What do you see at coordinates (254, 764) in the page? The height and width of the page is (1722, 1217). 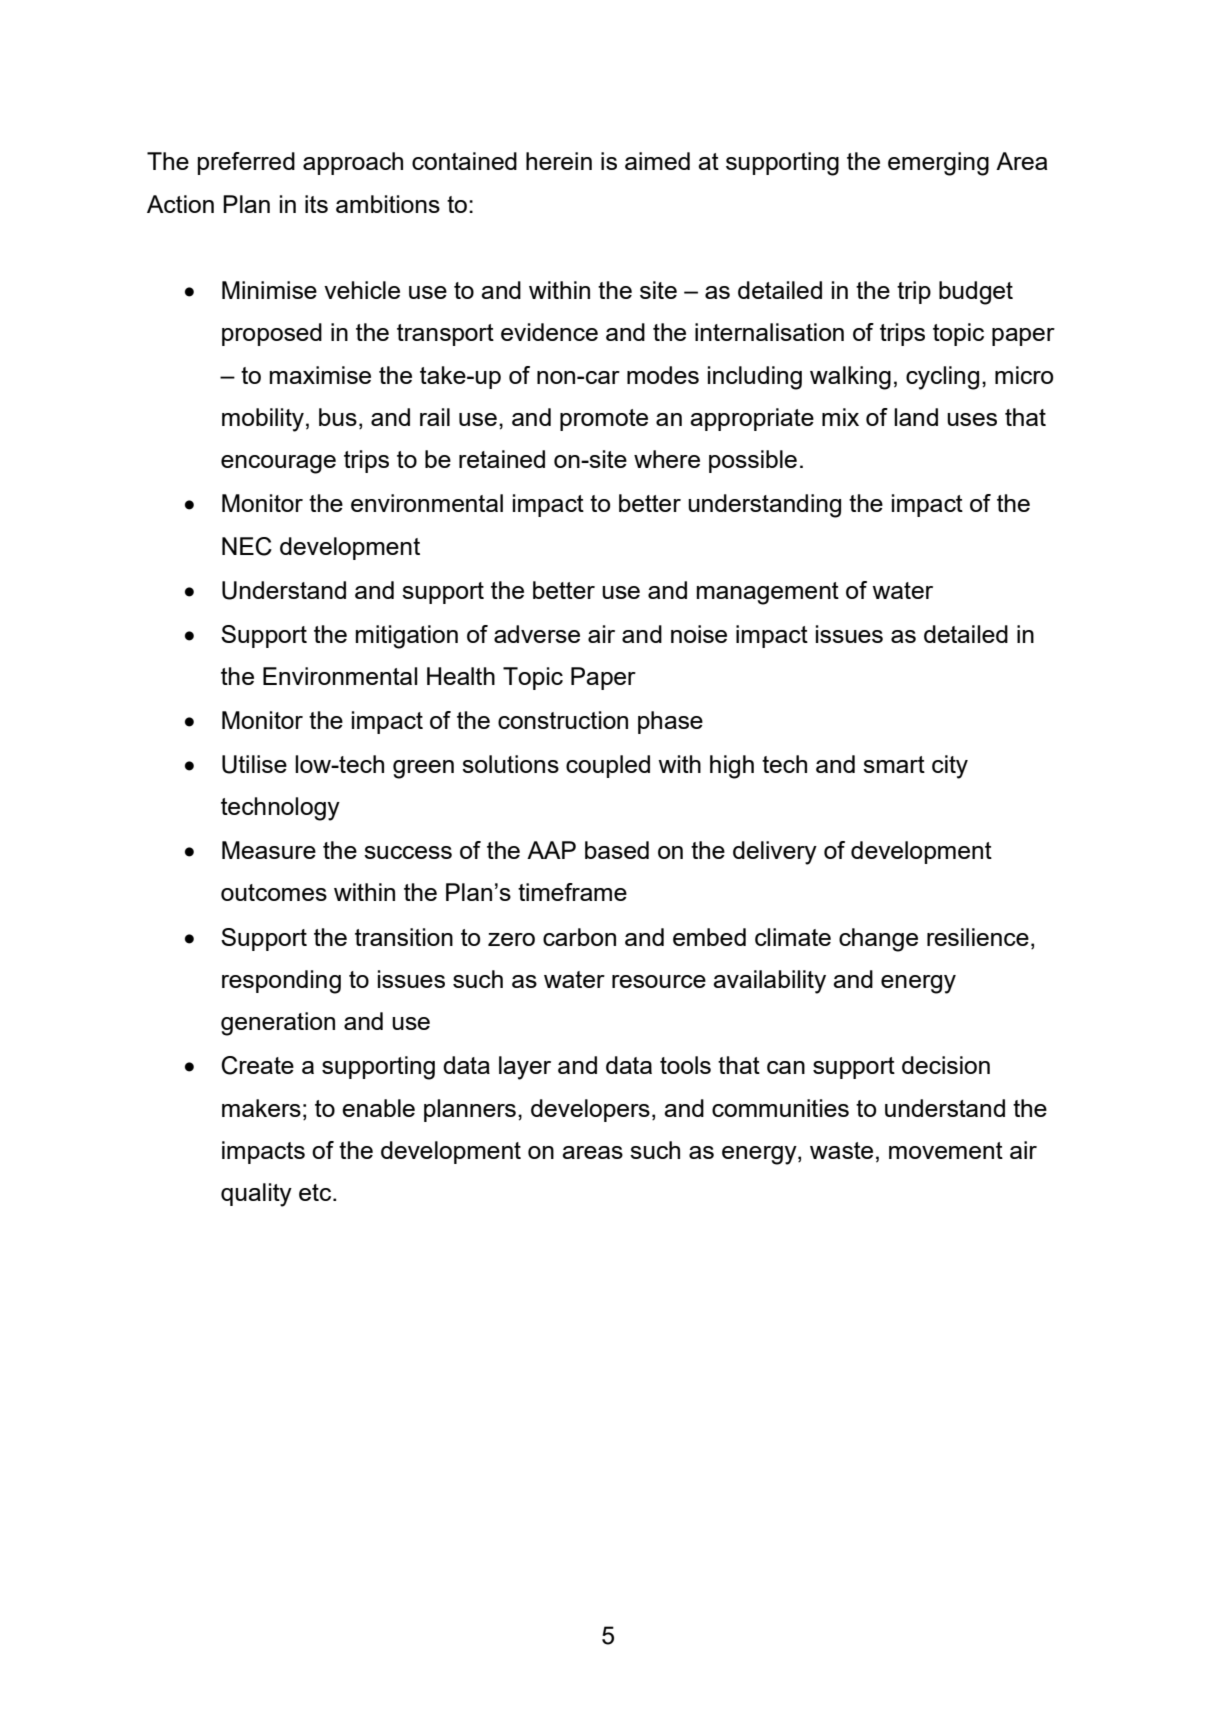 I see `Utilise` at bounding box center [254, 764].
